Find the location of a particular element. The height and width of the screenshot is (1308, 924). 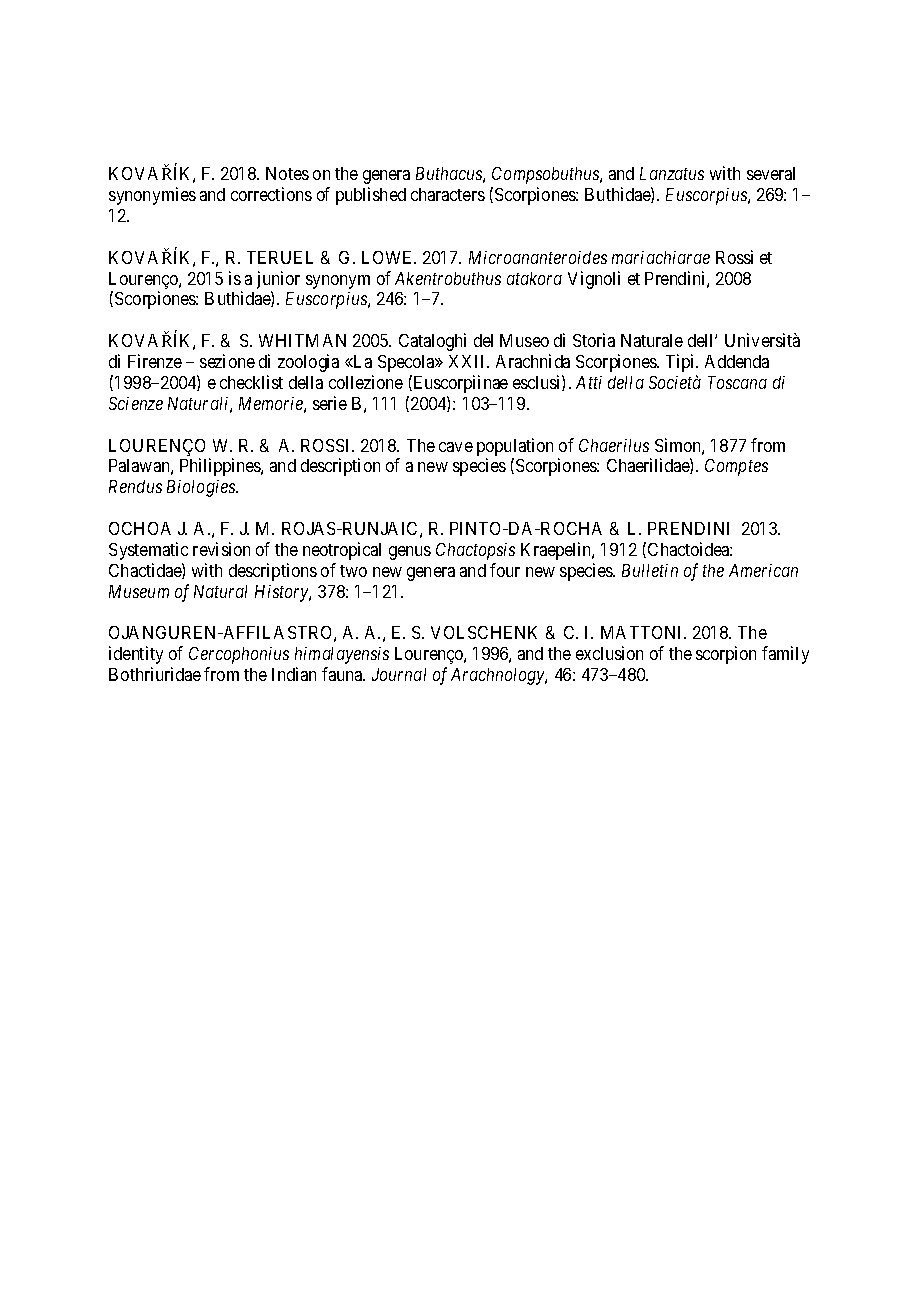

Addenda is located at coordinates (737, 361).
